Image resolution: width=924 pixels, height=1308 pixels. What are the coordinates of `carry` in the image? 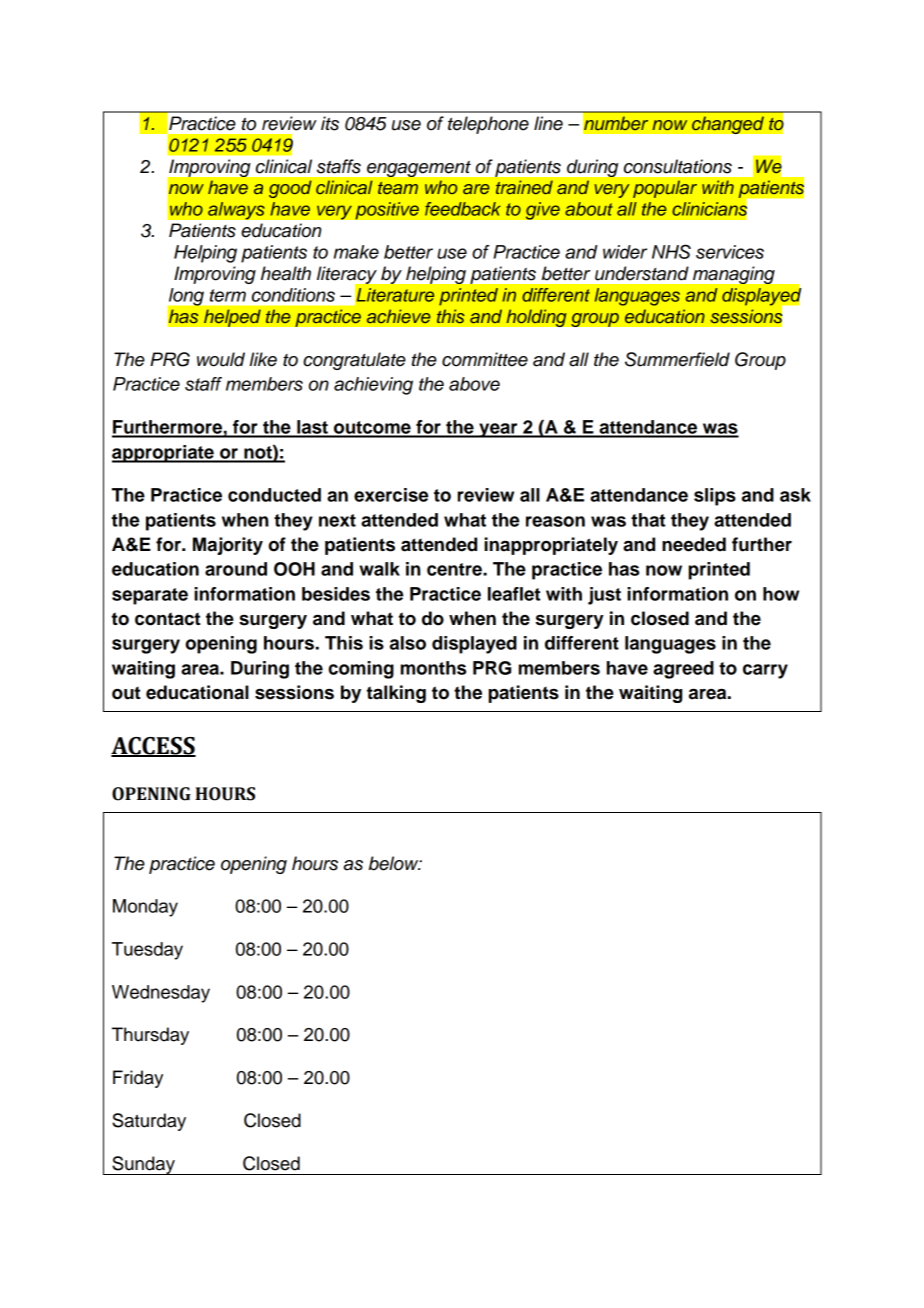 It's located at (765, 671).
